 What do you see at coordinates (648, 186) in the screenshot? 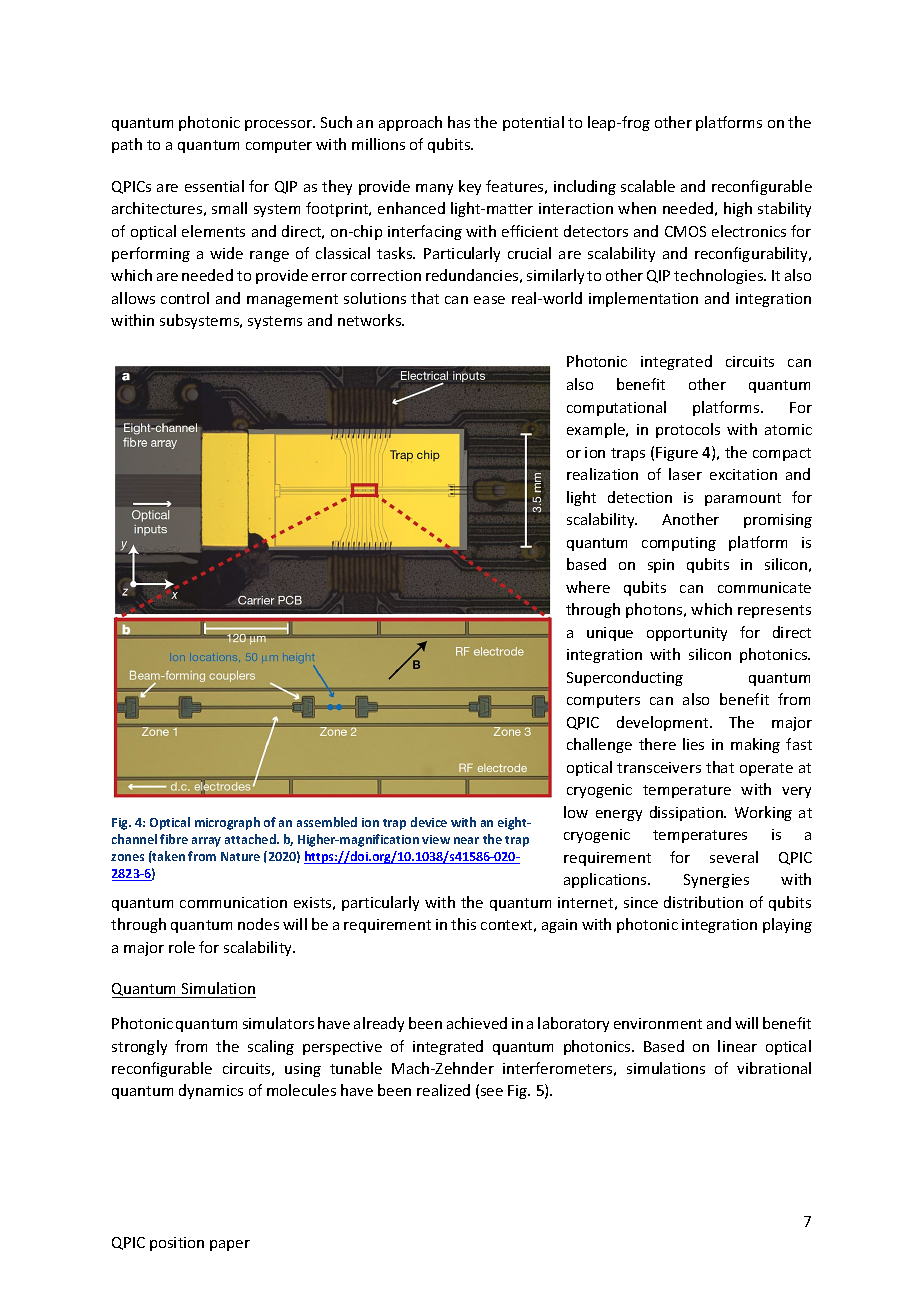
I see `scalable` at bounding box center [648, 186].
